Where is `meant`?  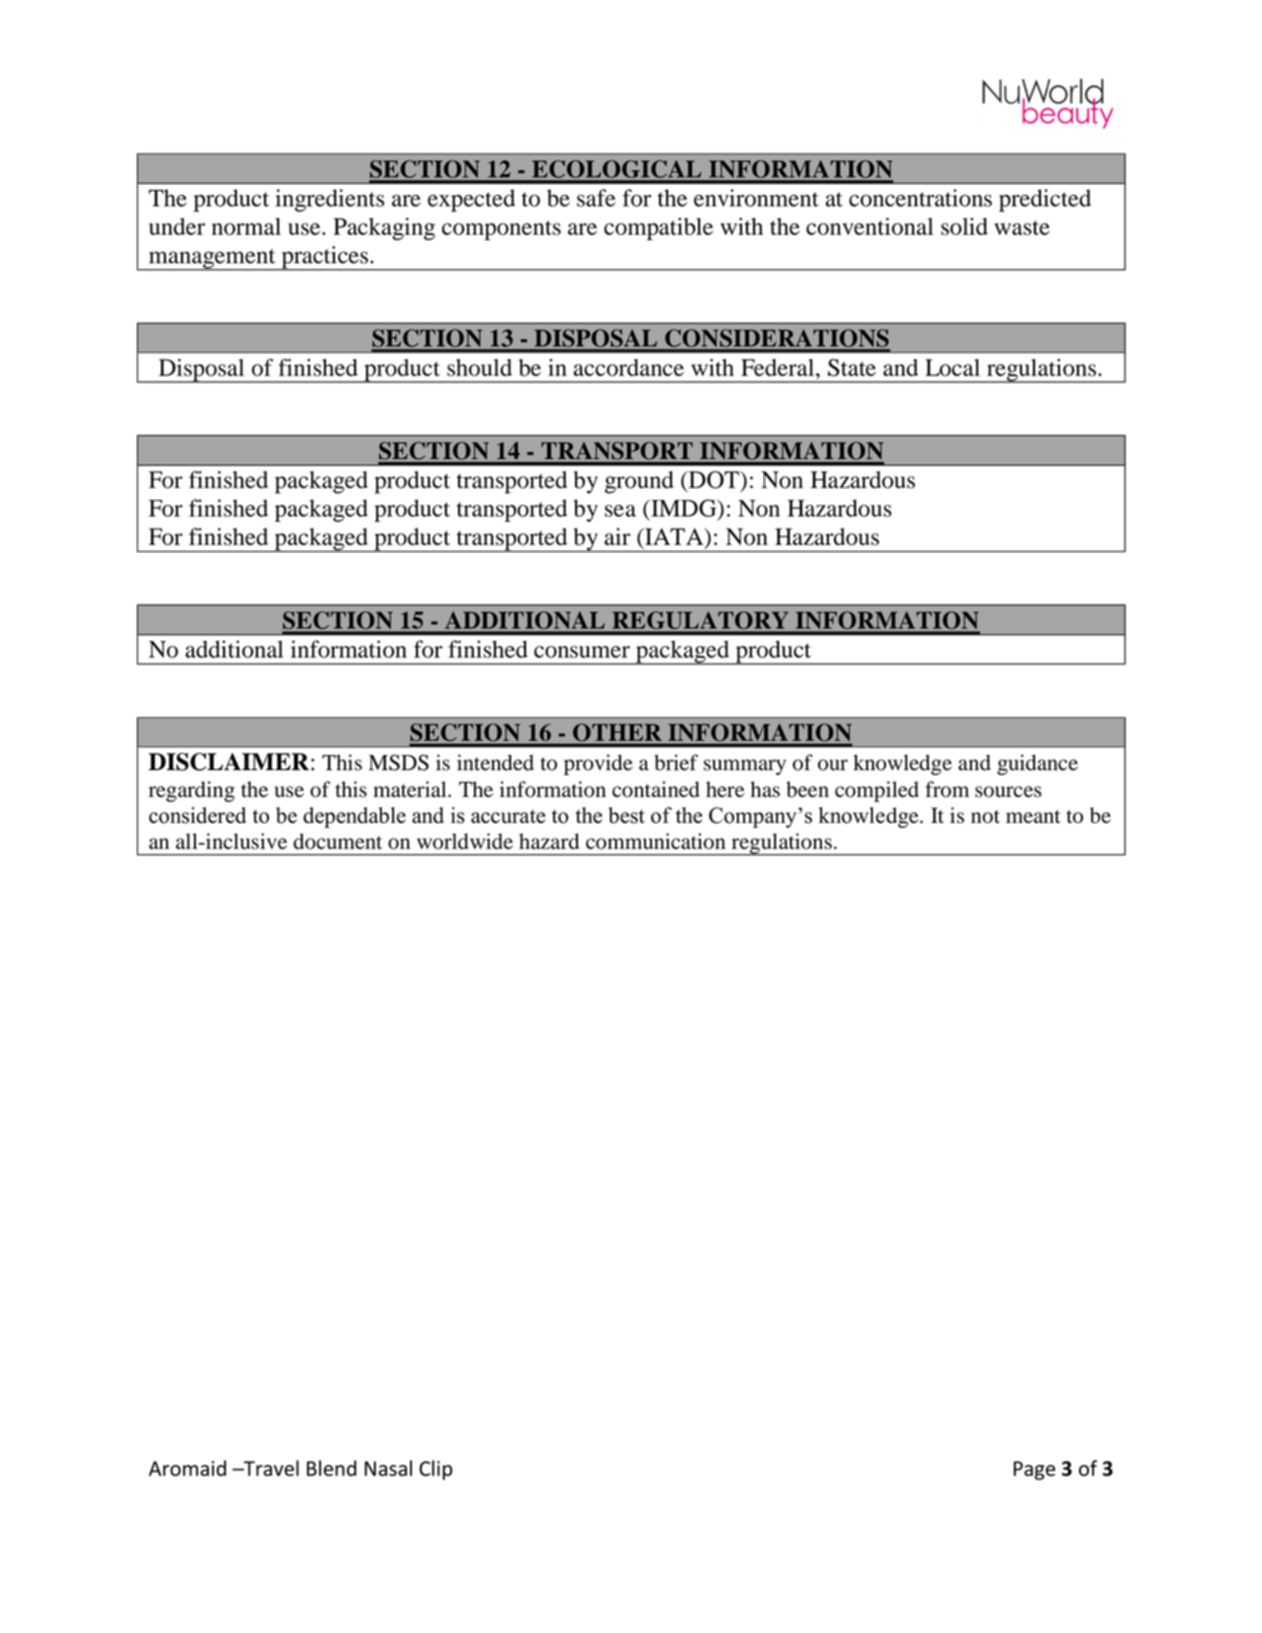 meant is located at coordinates (1033, 816).
